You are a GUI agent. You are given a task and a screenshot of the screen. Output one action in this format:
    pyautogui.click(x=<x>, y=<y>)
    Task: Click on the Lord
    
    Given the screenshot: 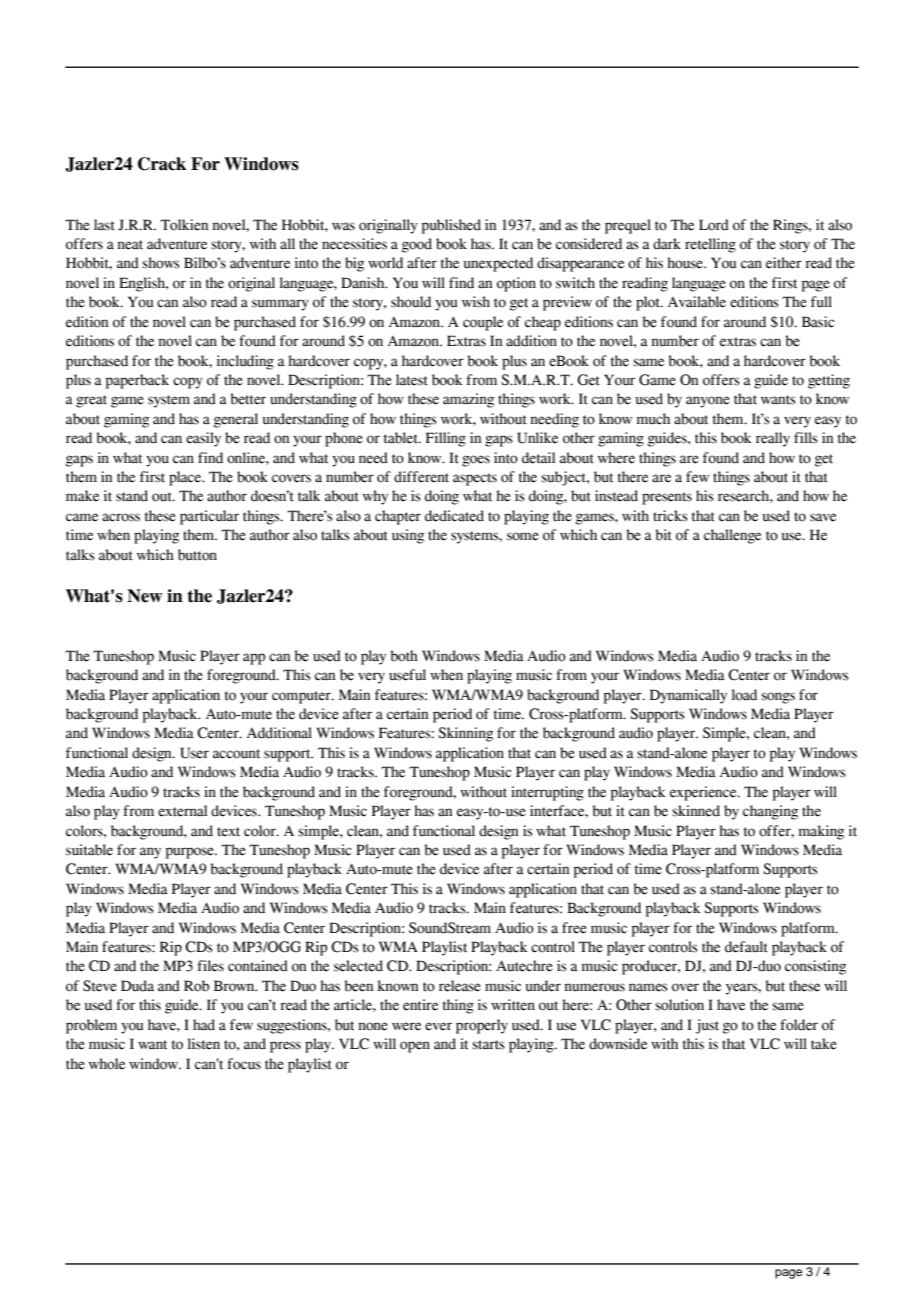 What is the action you would take?
    pyautogui.click(x=714, y=225)
